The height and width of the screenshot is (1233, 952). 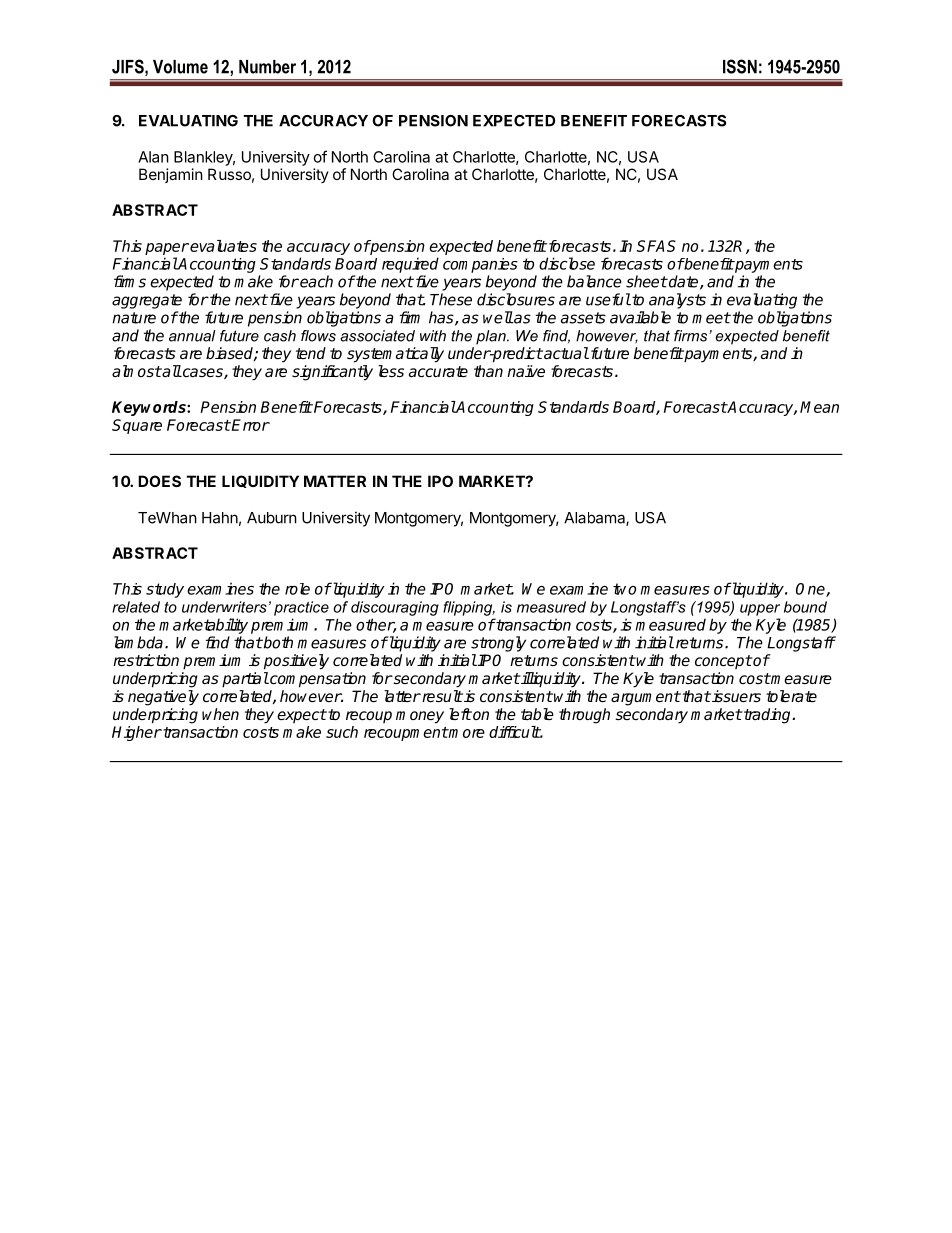 What do you see at coordinates (202, 372) in the screenshot?
I see `cases` at bounding box center [202, 372].
